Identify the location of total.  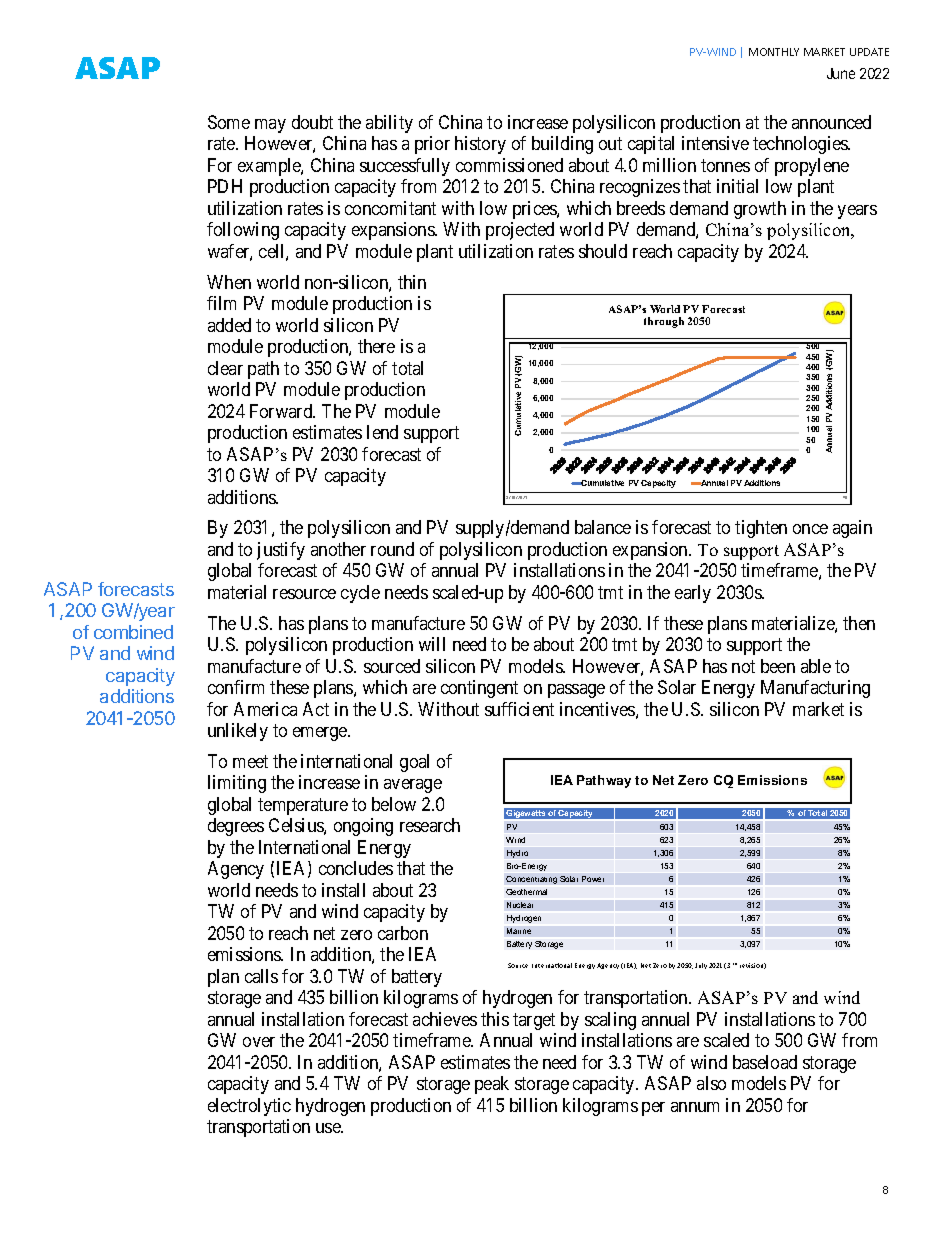
(407, 368).
